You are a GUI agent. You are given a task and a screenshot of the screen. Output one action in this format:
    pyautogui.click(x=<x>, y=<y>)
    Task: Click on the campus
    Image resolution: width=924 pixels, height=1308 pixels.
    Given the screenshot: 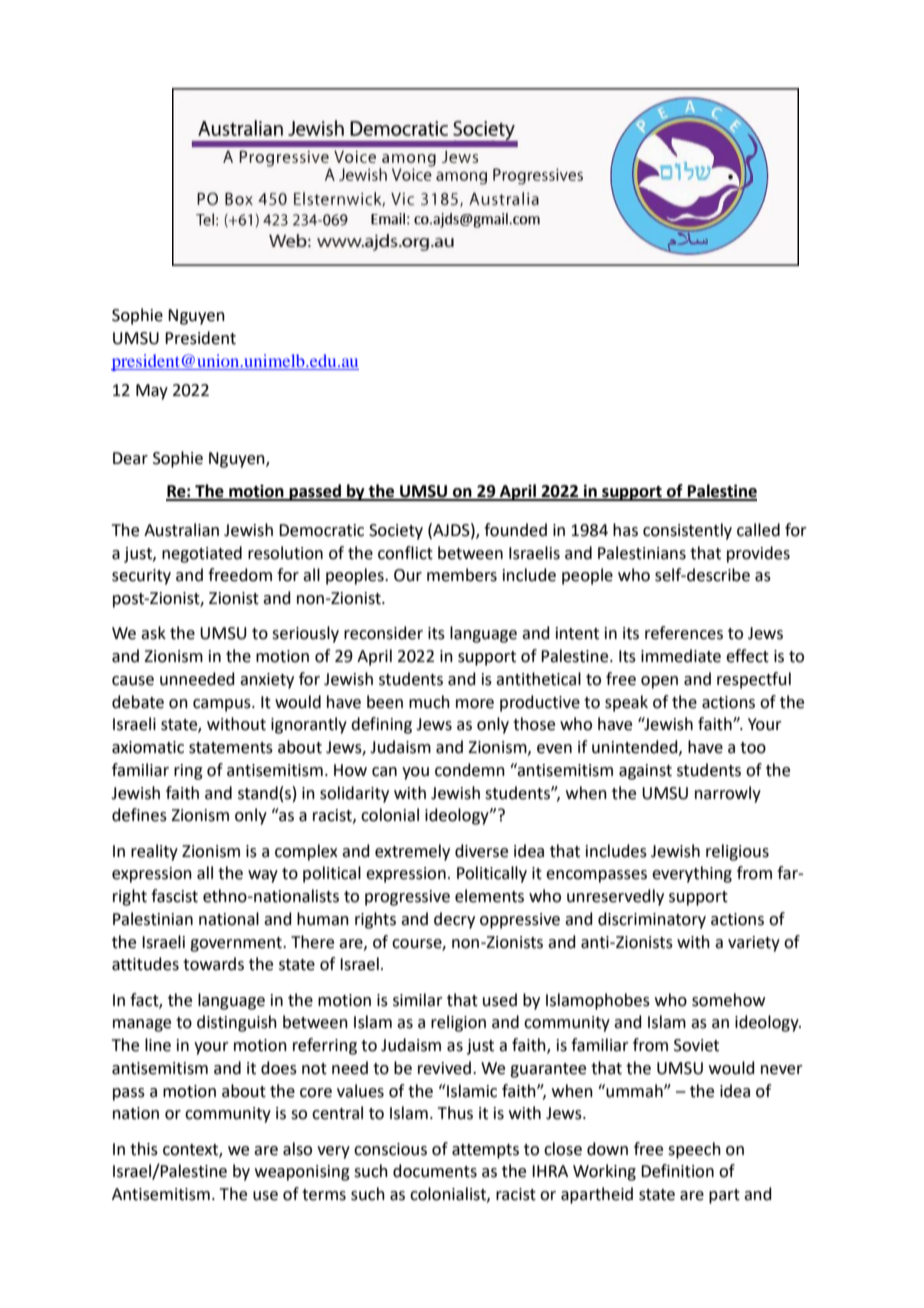 What is the action you would take?
    pyautogui.click(x=223, y=705)
